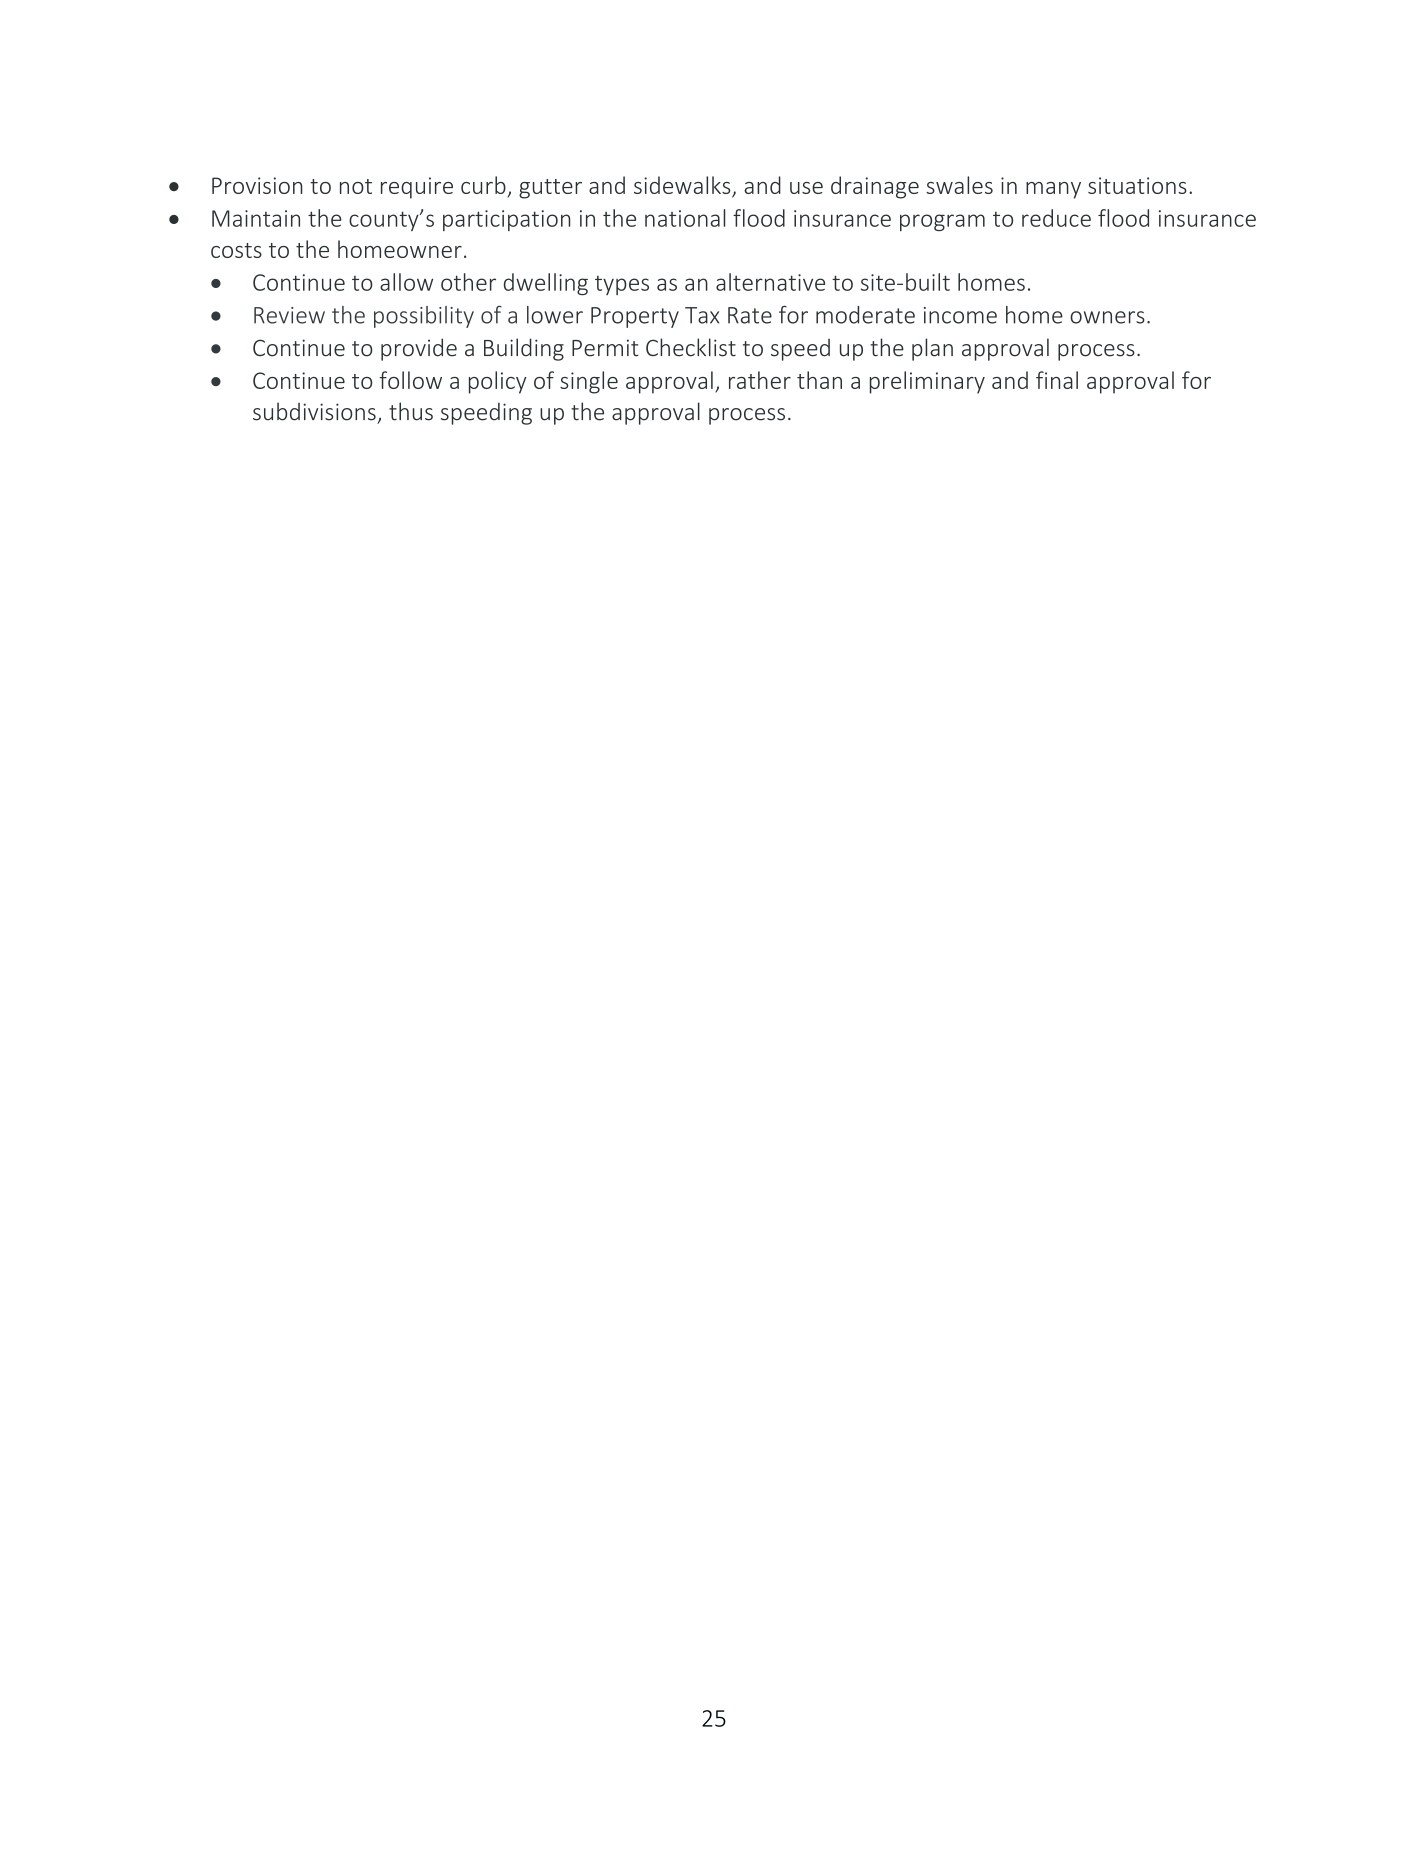  What do you see at coordinates (314, 411) in the screenshot?
I see `subdivisions` at bounding box center [314, 411].
